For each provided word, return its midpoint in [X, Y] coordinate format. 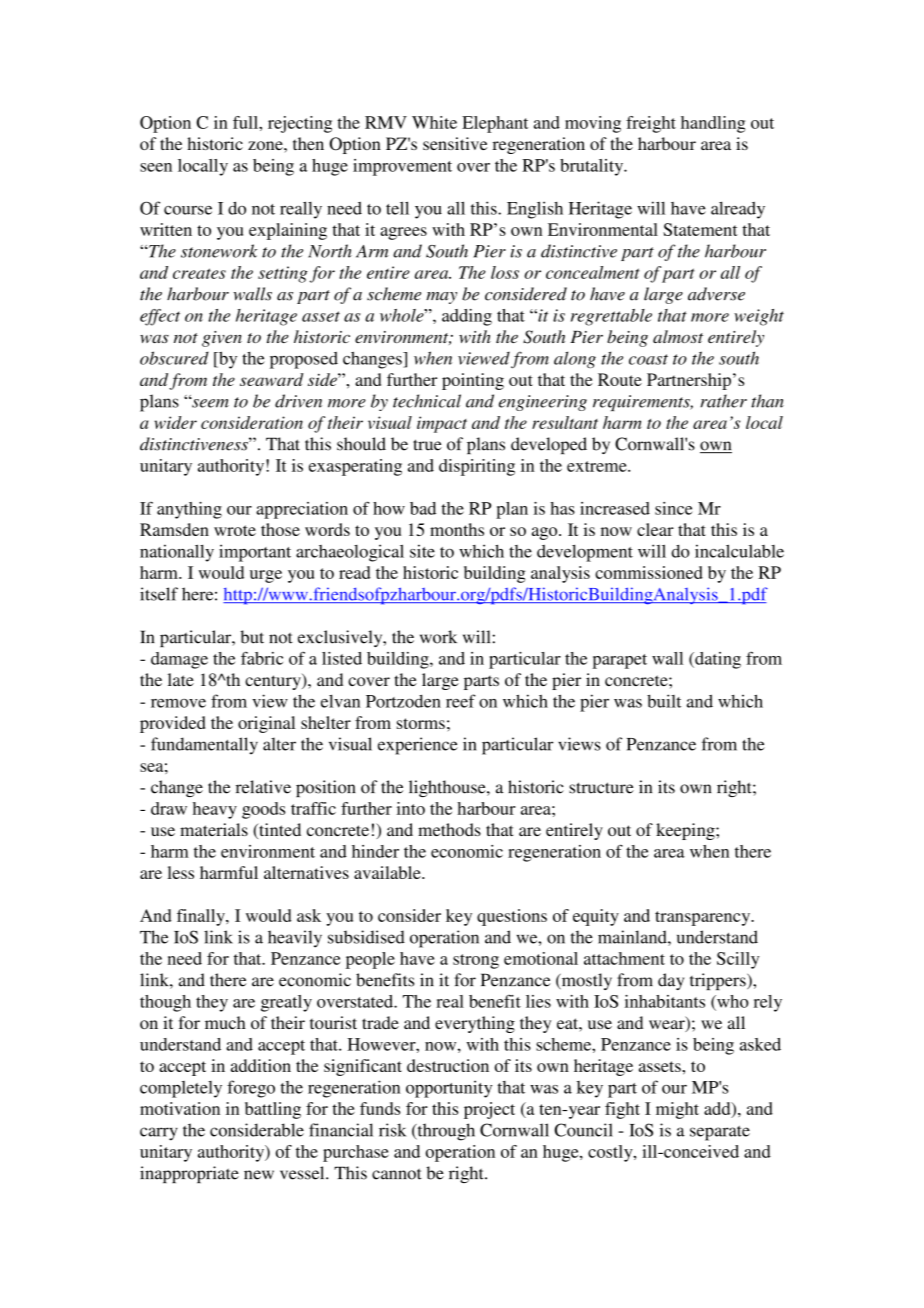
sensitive [455, 143]
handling [713, 124]
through [445, 1132]
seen [156, 167]
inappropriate [189, 1174]
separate [720, 1133]
